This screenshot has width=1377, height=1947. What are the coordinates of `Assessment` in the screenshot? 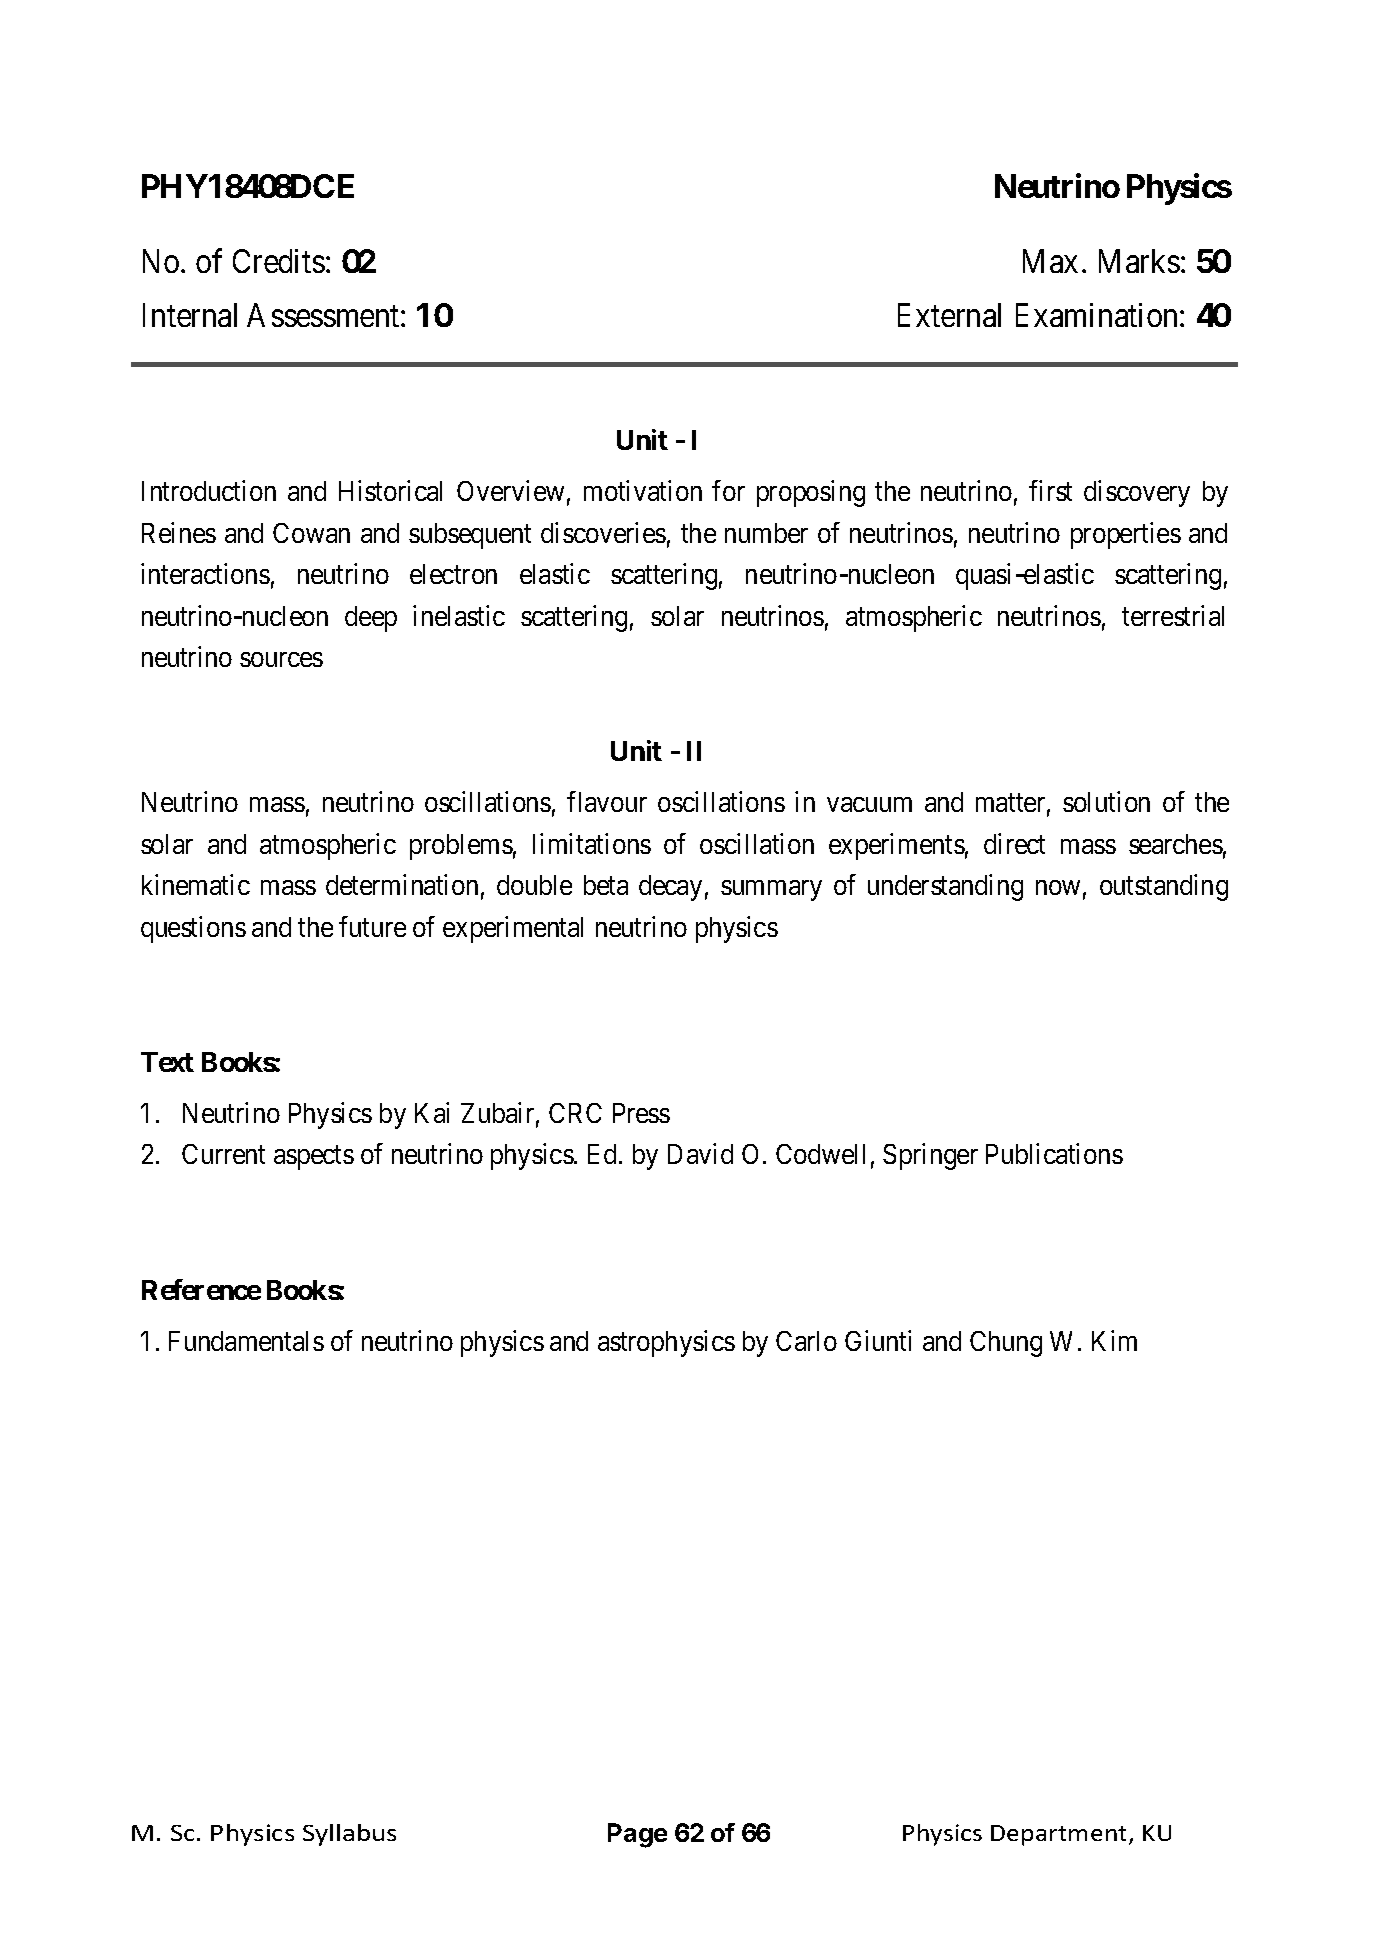 It's located at (324, 315).
